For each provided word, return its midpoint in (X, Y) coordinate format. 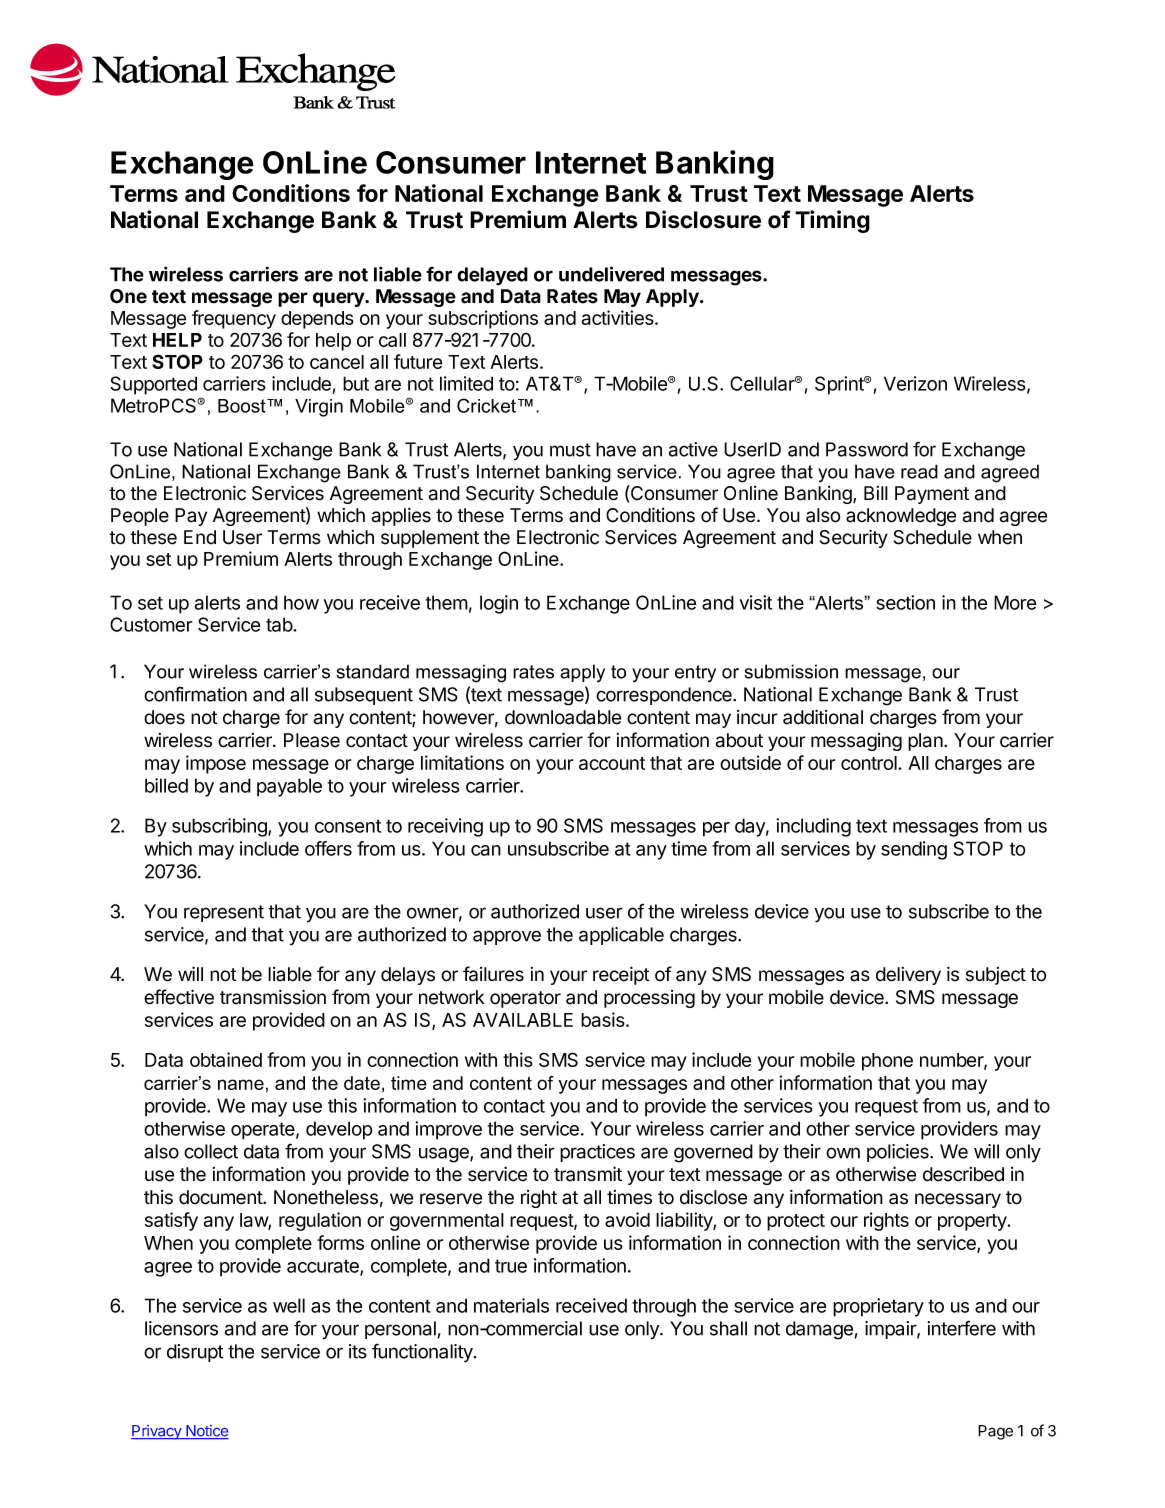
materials (511, 1305)
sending (914, 850)
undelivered (611, 274)
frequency (234, 319)
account (612, 763)
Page (995, 1432)
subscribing (220, 827)
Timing (832, 221)
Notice (206, 1432)
